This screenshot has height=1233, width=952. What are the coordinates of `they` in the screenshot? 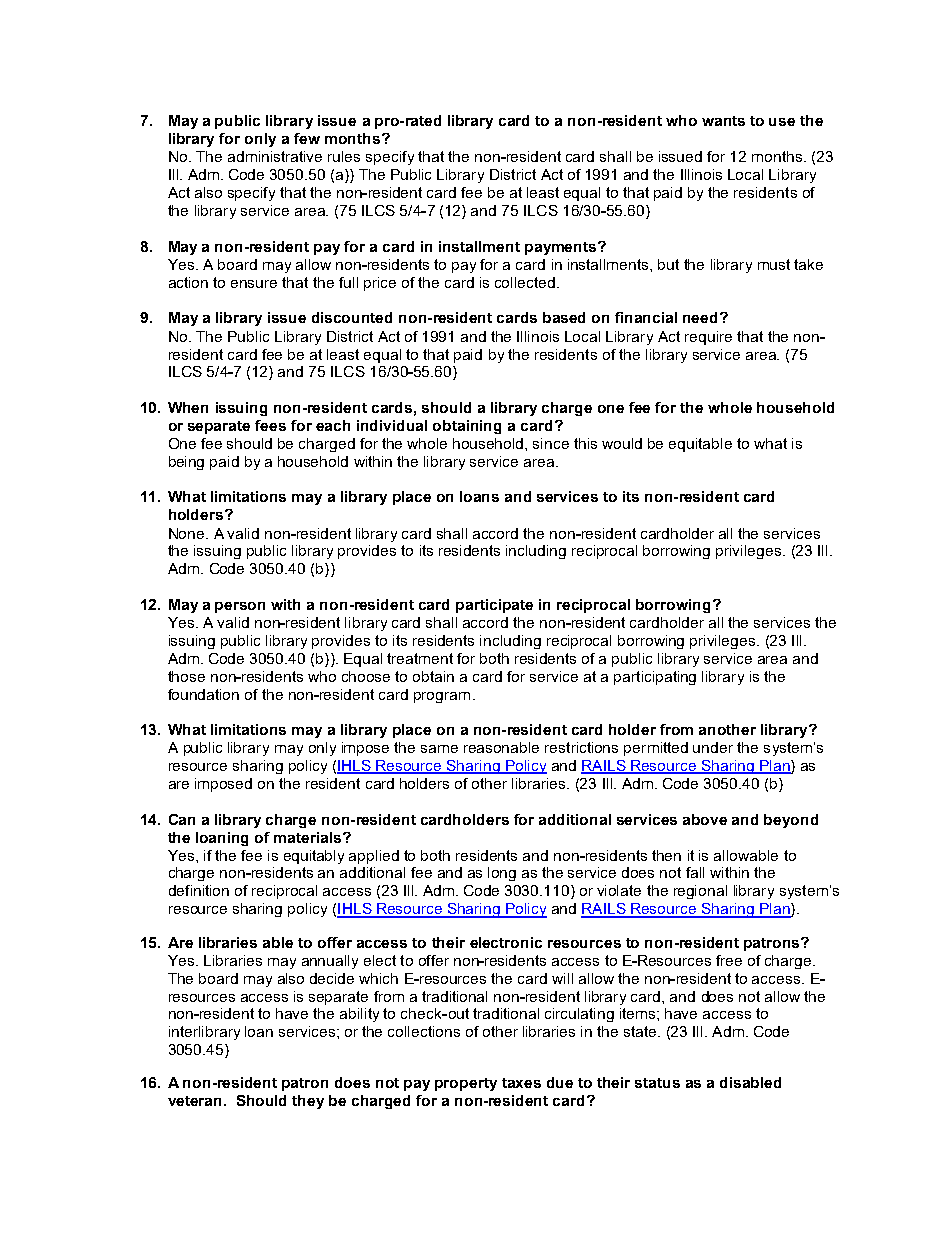 It's located at (308, 1102).
